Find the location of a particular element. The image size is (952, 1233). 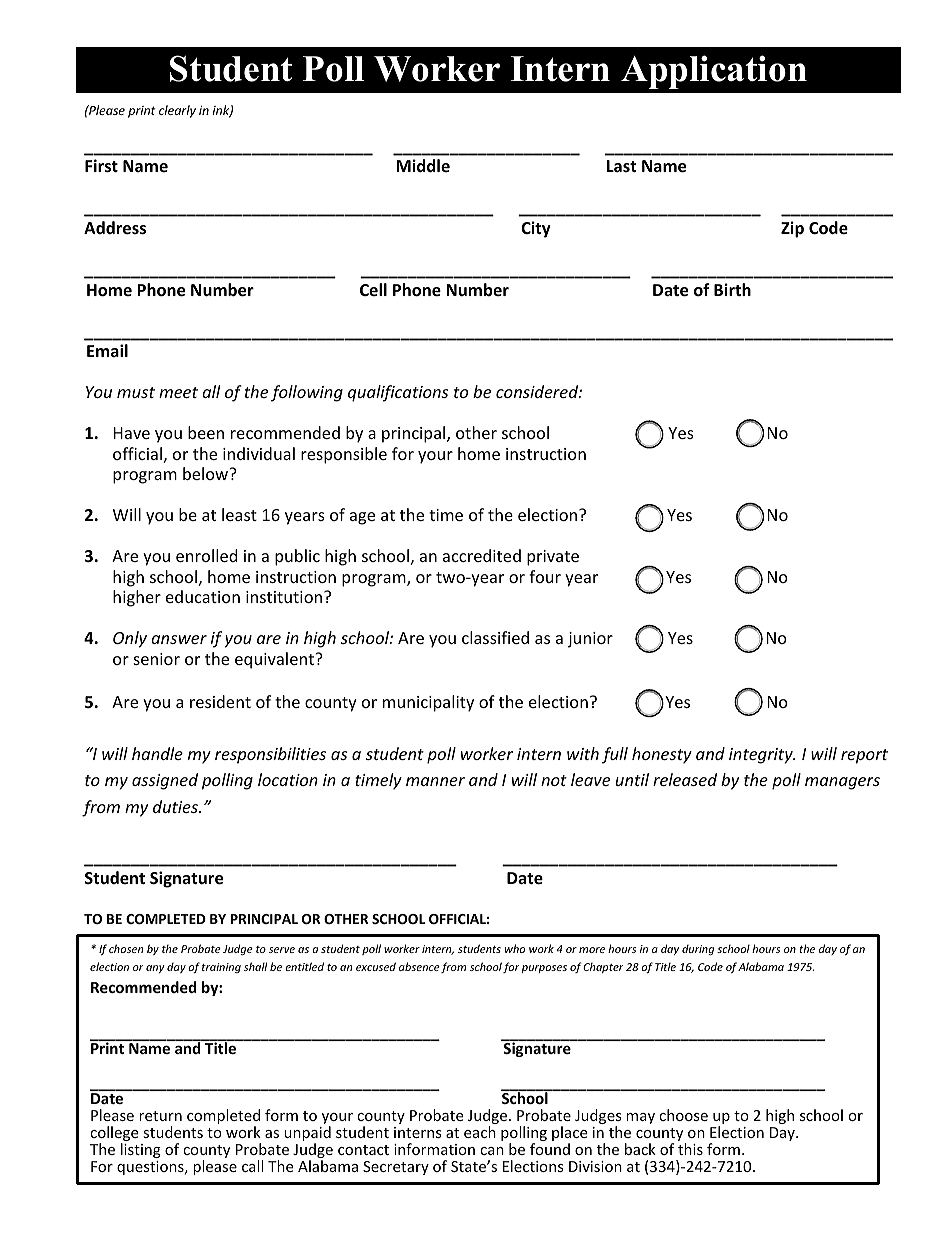

meet is located at coordinates (178, 392).
